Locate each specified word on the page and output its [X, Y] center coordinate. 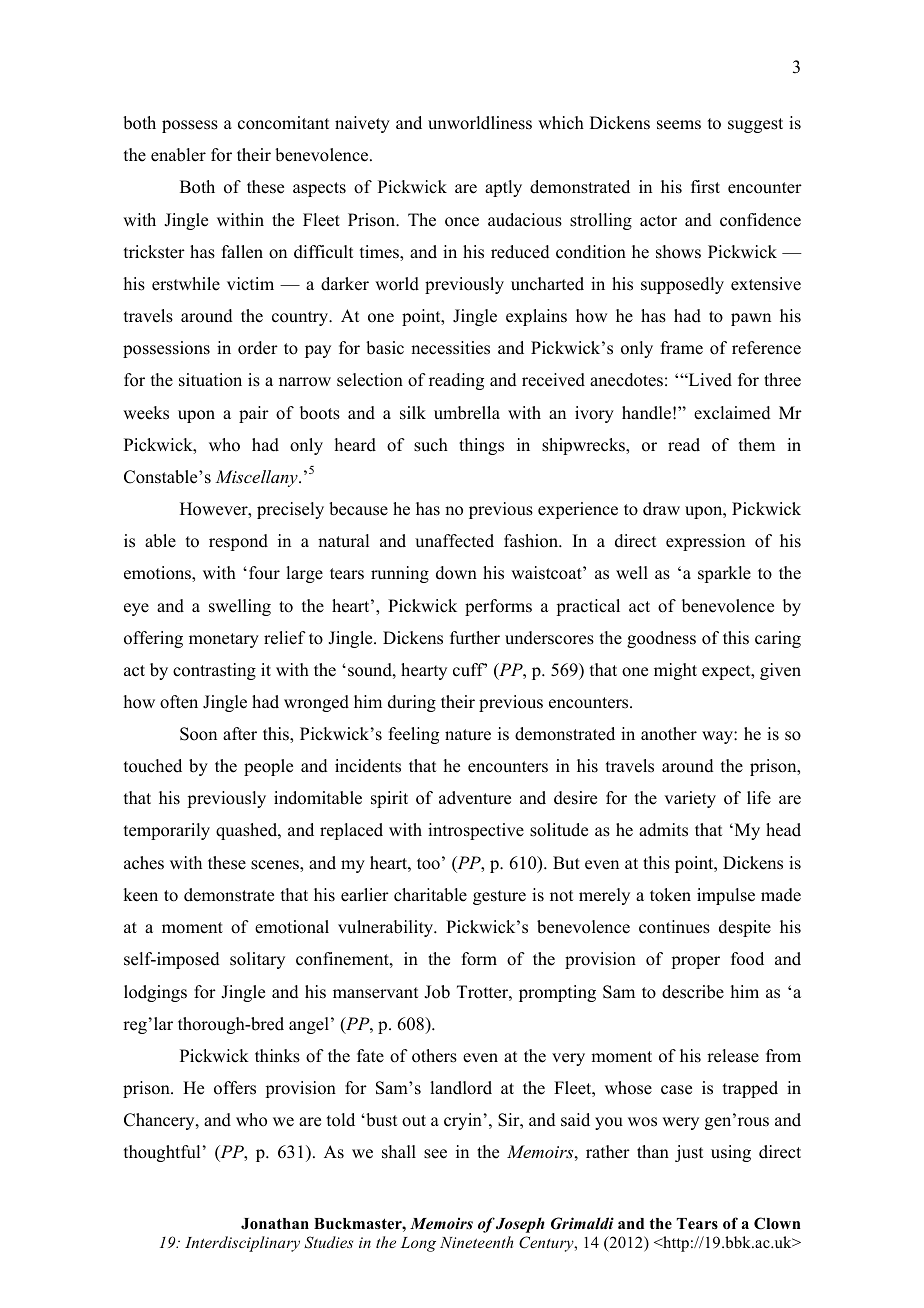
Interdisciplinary [242, 1244]
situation [210, 380]
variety [690, 799]
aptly [503, 188]
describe [693, 992]
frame [682, 348]
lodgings [155, 993]
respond [238, 542]
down [456, 573]
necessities [450, 348]
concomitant [283, 123]
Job [437, 992]
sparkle [724, 574]
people [268, 767]
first [705, 187]
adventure [475, 798]
